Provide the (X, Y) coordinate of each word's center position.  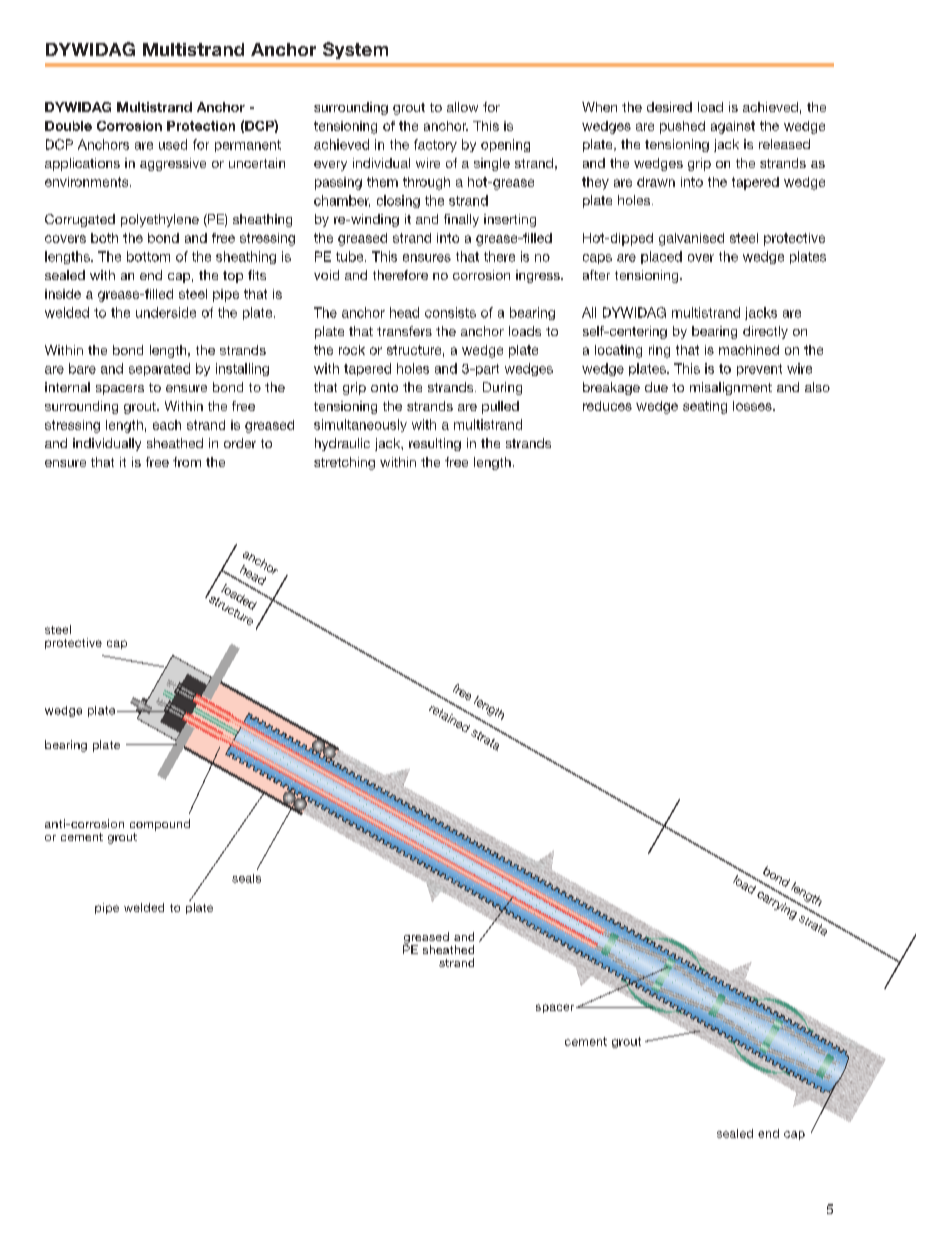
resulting (435, 444)
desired (669, 107)
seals (246, 878)
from (187, 462)
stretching (344, 463)
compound (160, 825)
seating (705, 407)
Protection (201, 126)
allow (462, 107)
